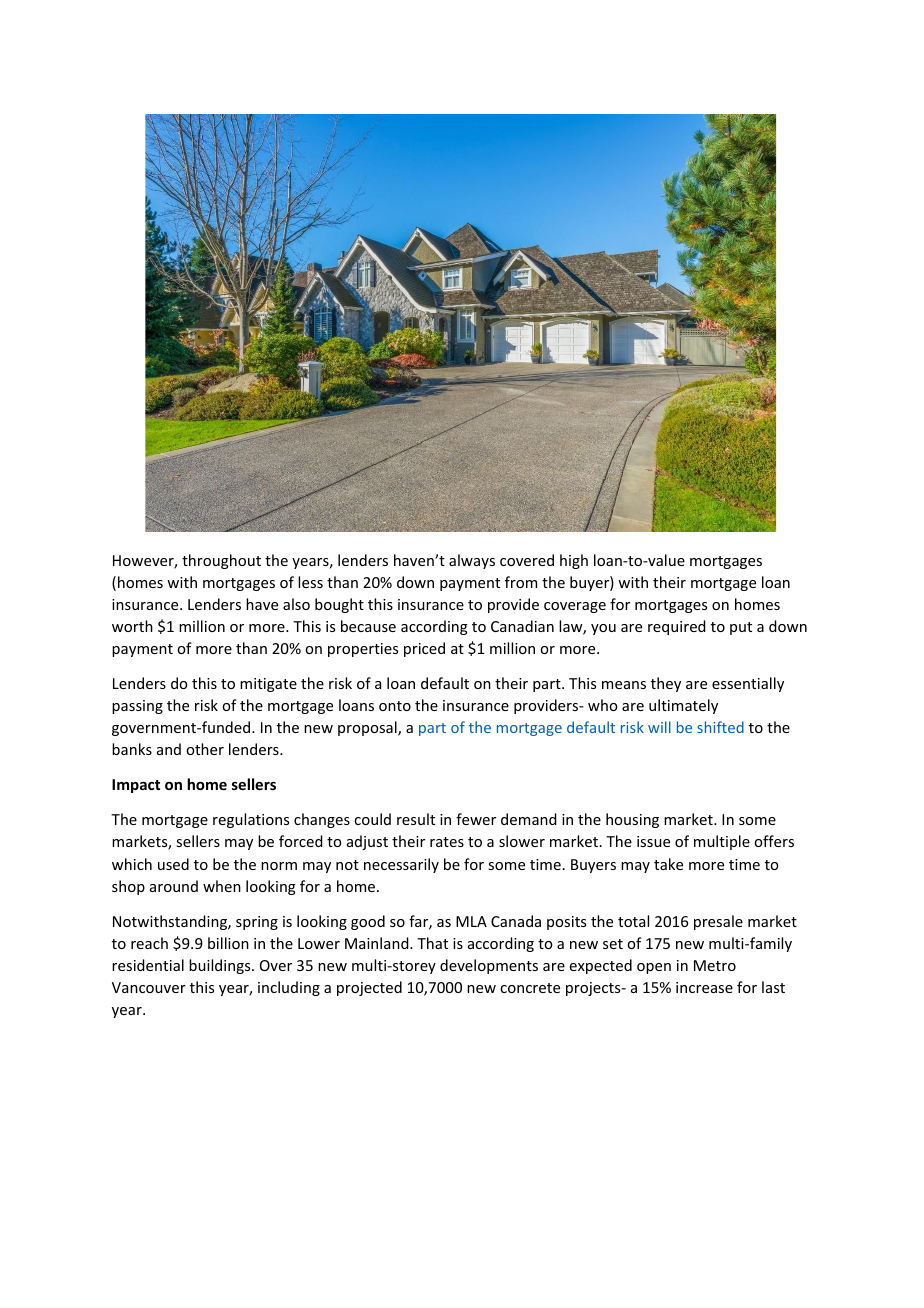 The width and height of the document is (924, 1308). Describe the element at coordinates (221, 561) in the document. I see `throughout` at that location.
